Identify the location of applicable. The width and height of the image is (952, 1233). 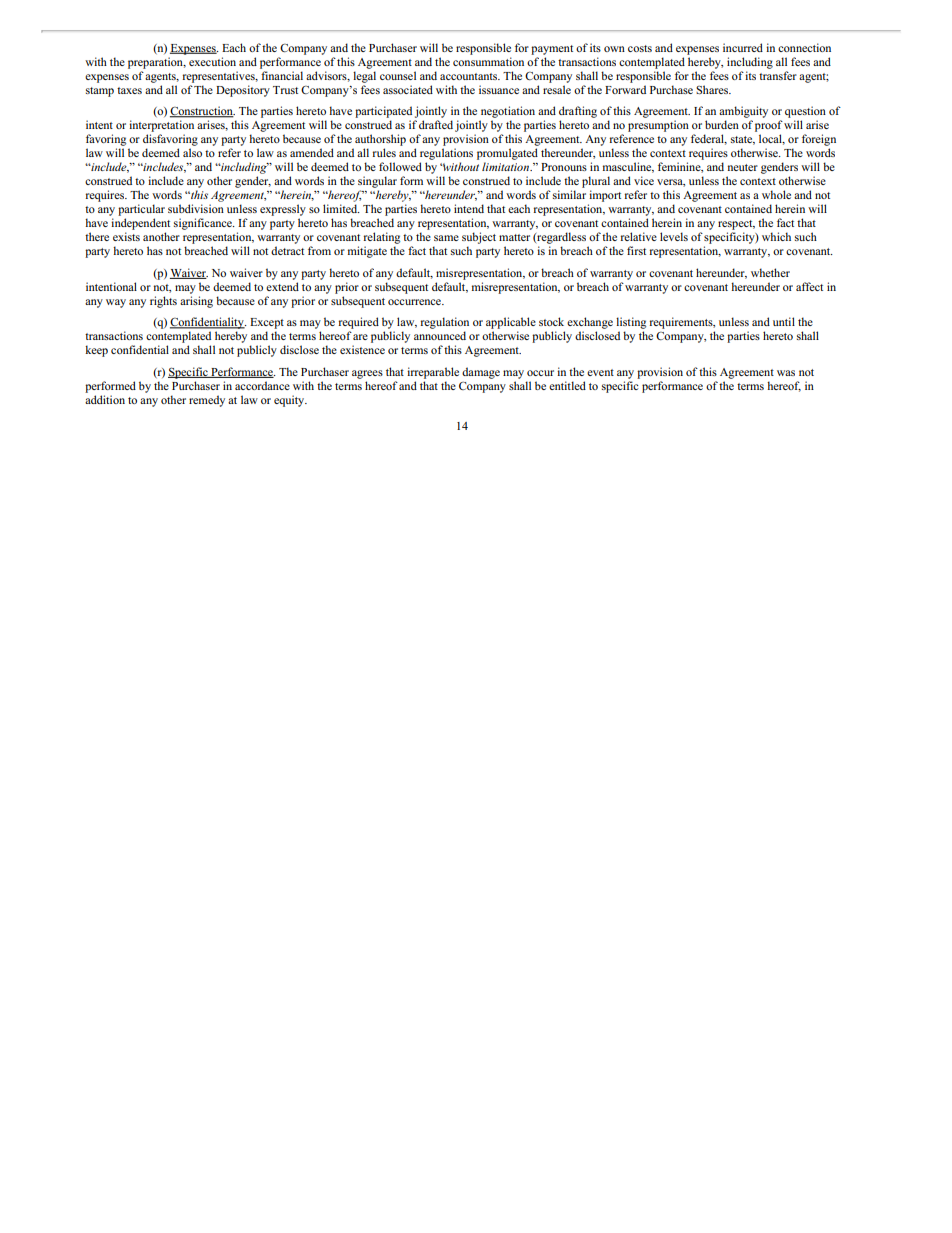
(511, 324).
